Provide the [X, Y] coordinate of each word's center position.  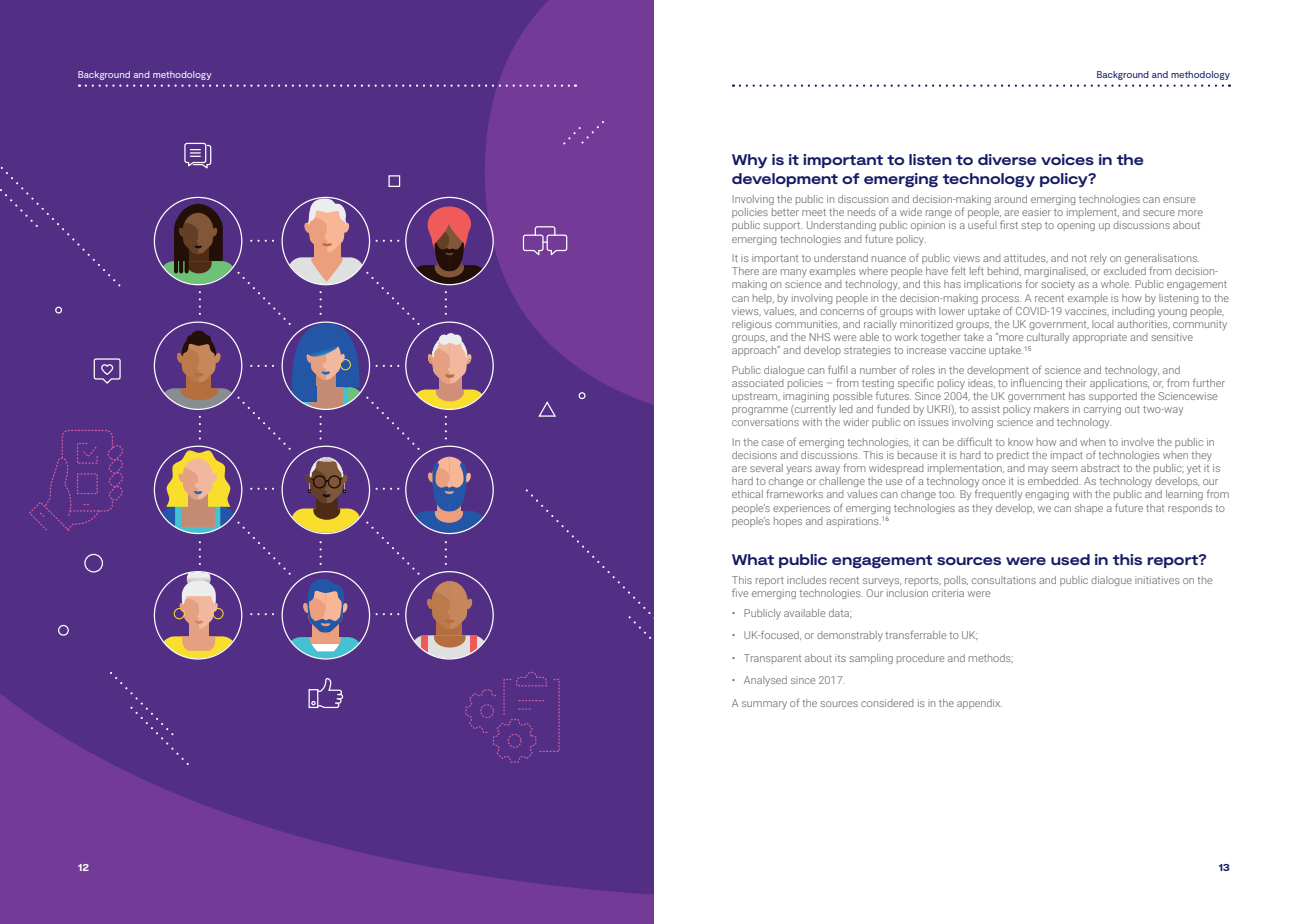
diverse [1007, 159]
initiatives [1157, 580]
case [773, 443]
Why [749, 161]
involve [1138, 442]
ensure [1179, 200]
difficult [974, 441]
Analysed [765, 681]
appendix [979, 704]
